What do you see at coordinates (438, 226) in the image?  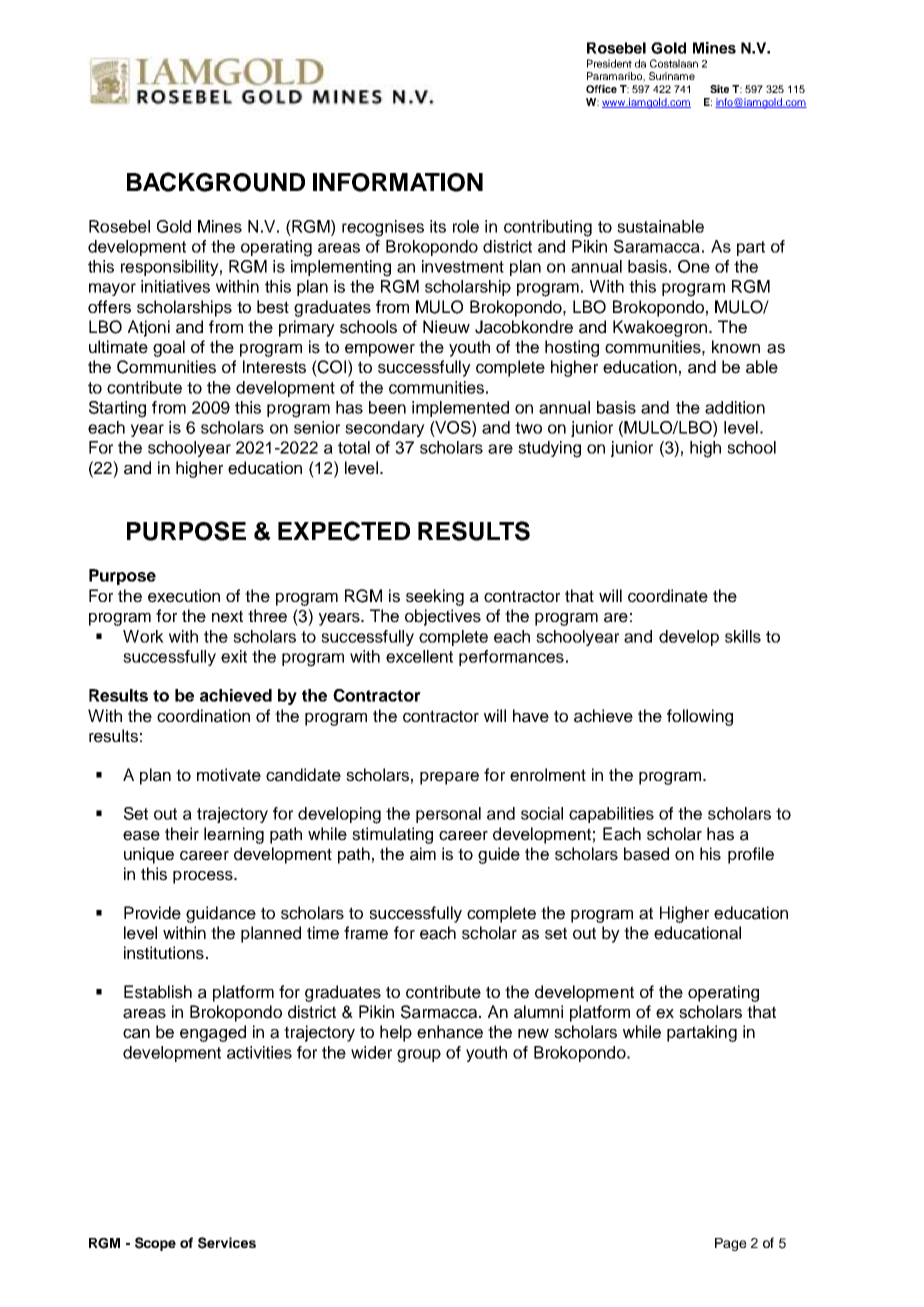 I see `its` at bounding box center [438, 226].
